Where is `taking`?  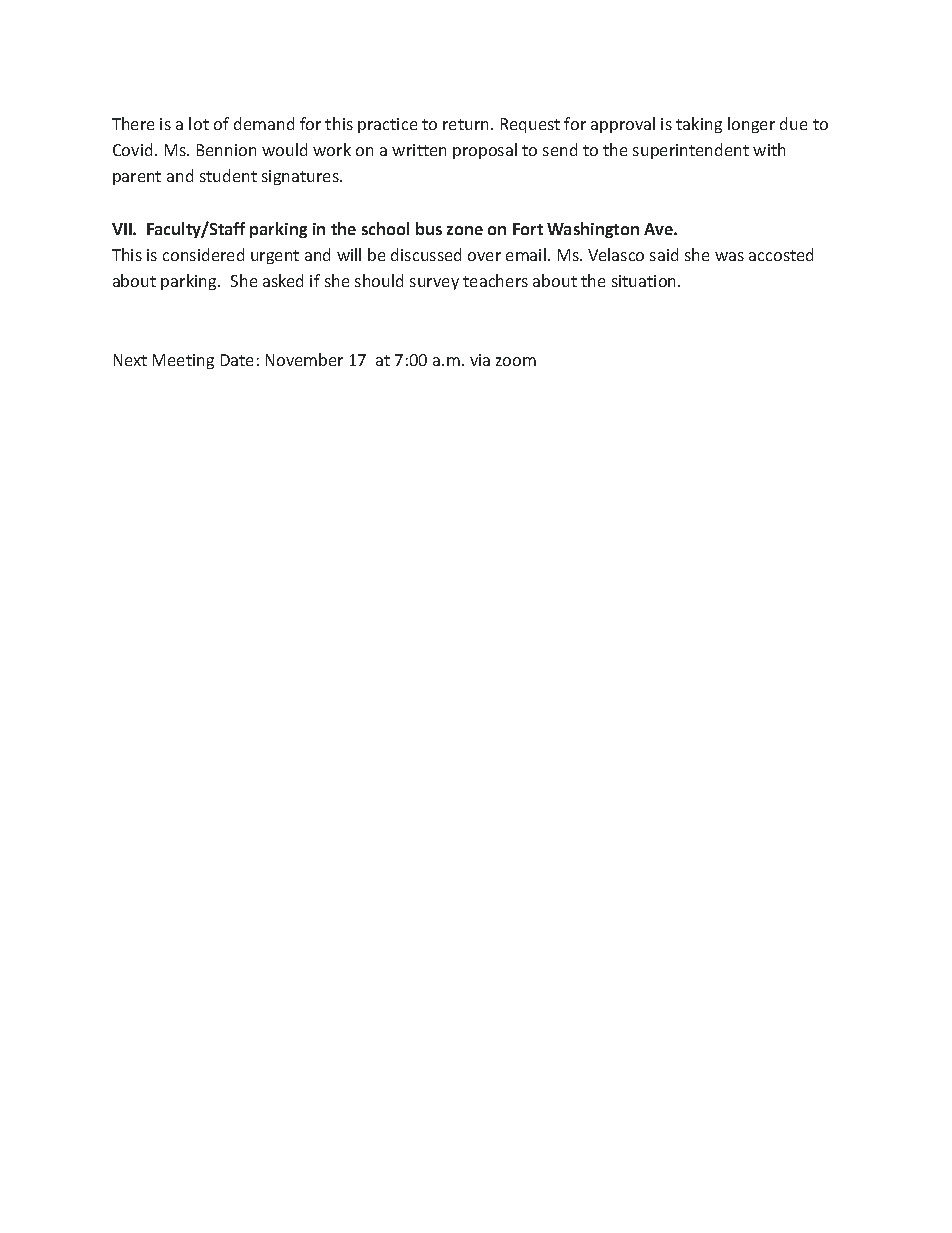
taking is located at coordinates (699, 125).
